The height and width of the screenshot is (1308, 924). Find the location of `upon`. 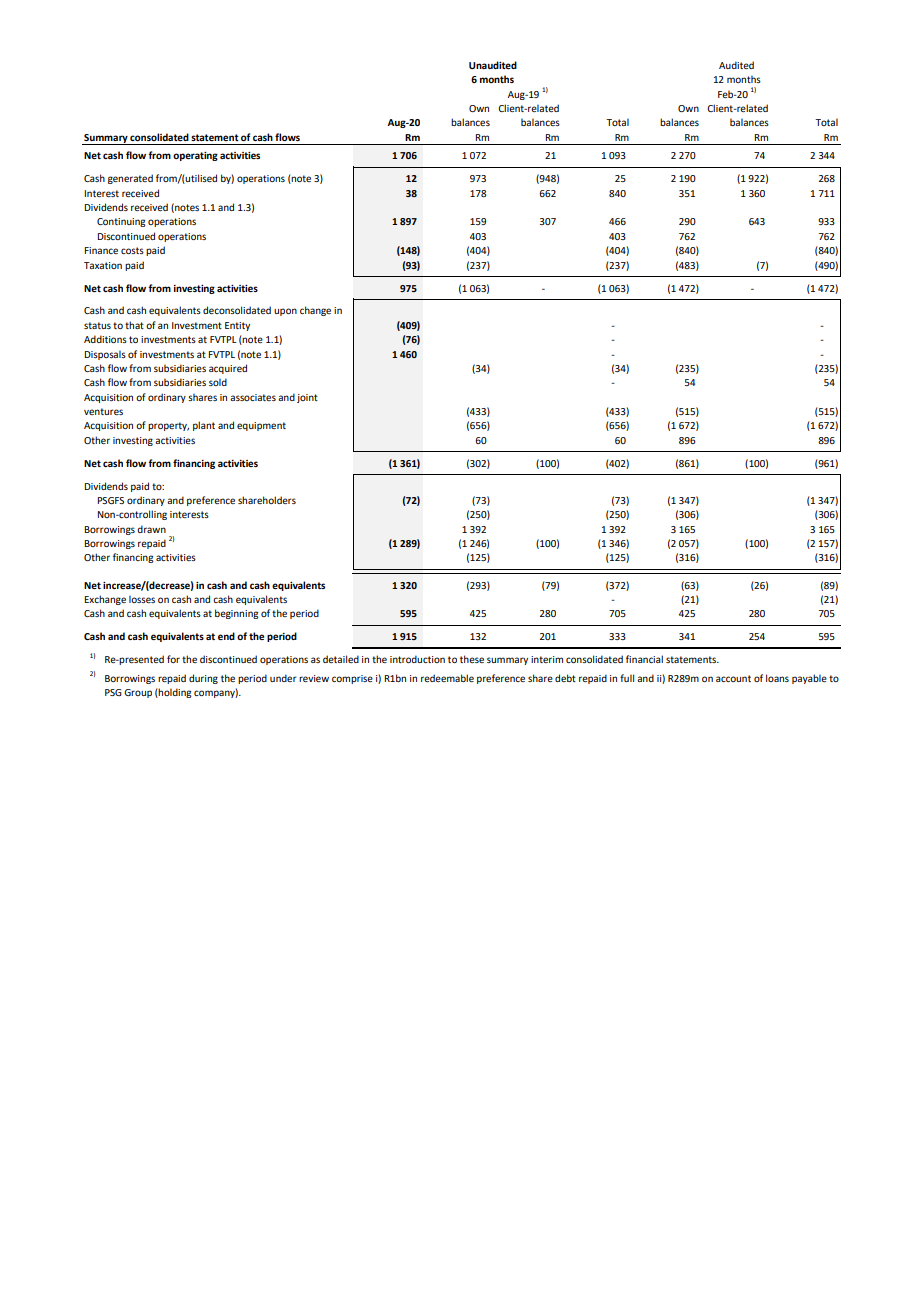

upon is located at coordinates (285, 312).
